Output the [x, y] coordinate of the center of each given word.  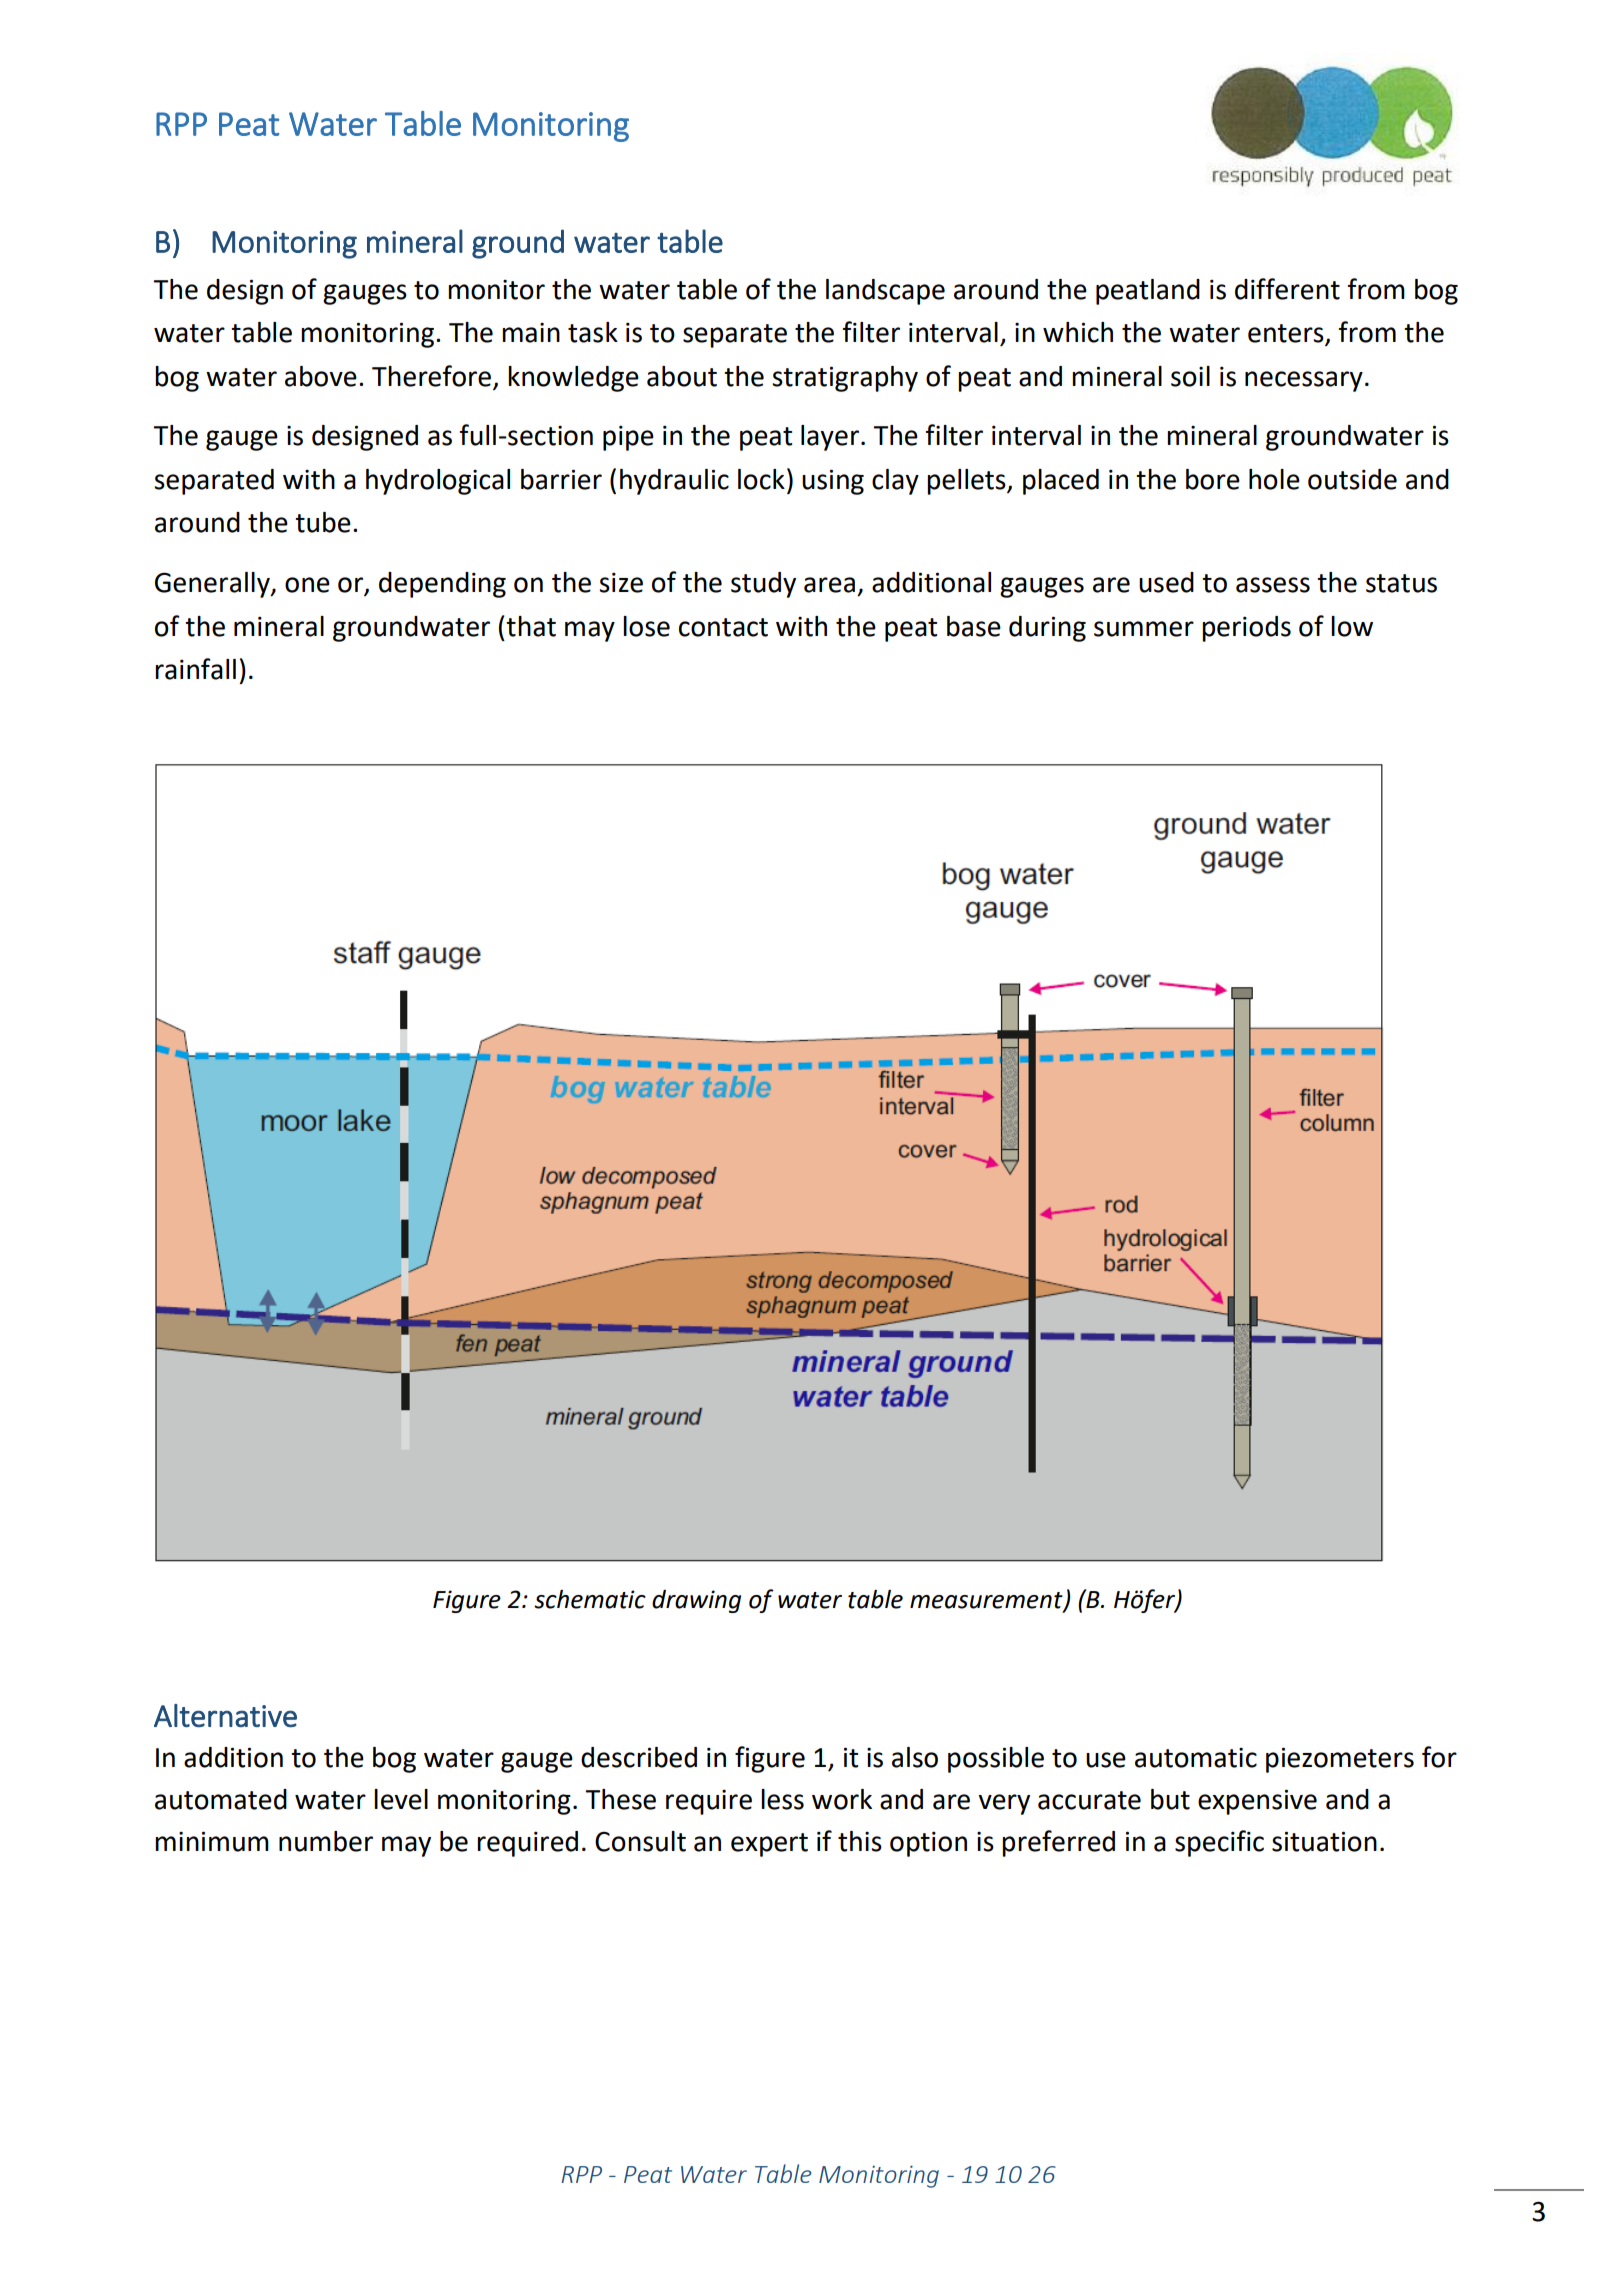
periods [1246, 629]
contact [723, 627]
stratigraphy [845, 379]
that [531, 626]
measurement [987, 1601]
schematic [590, 1599]
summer [1144, 629]
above [321, 376]
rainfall [195, 669]
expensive [1257, 1802]
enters [1287, 334]
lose [646, 626]
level [401, 1799]
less [782, 1799]
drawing [696, 1601]
